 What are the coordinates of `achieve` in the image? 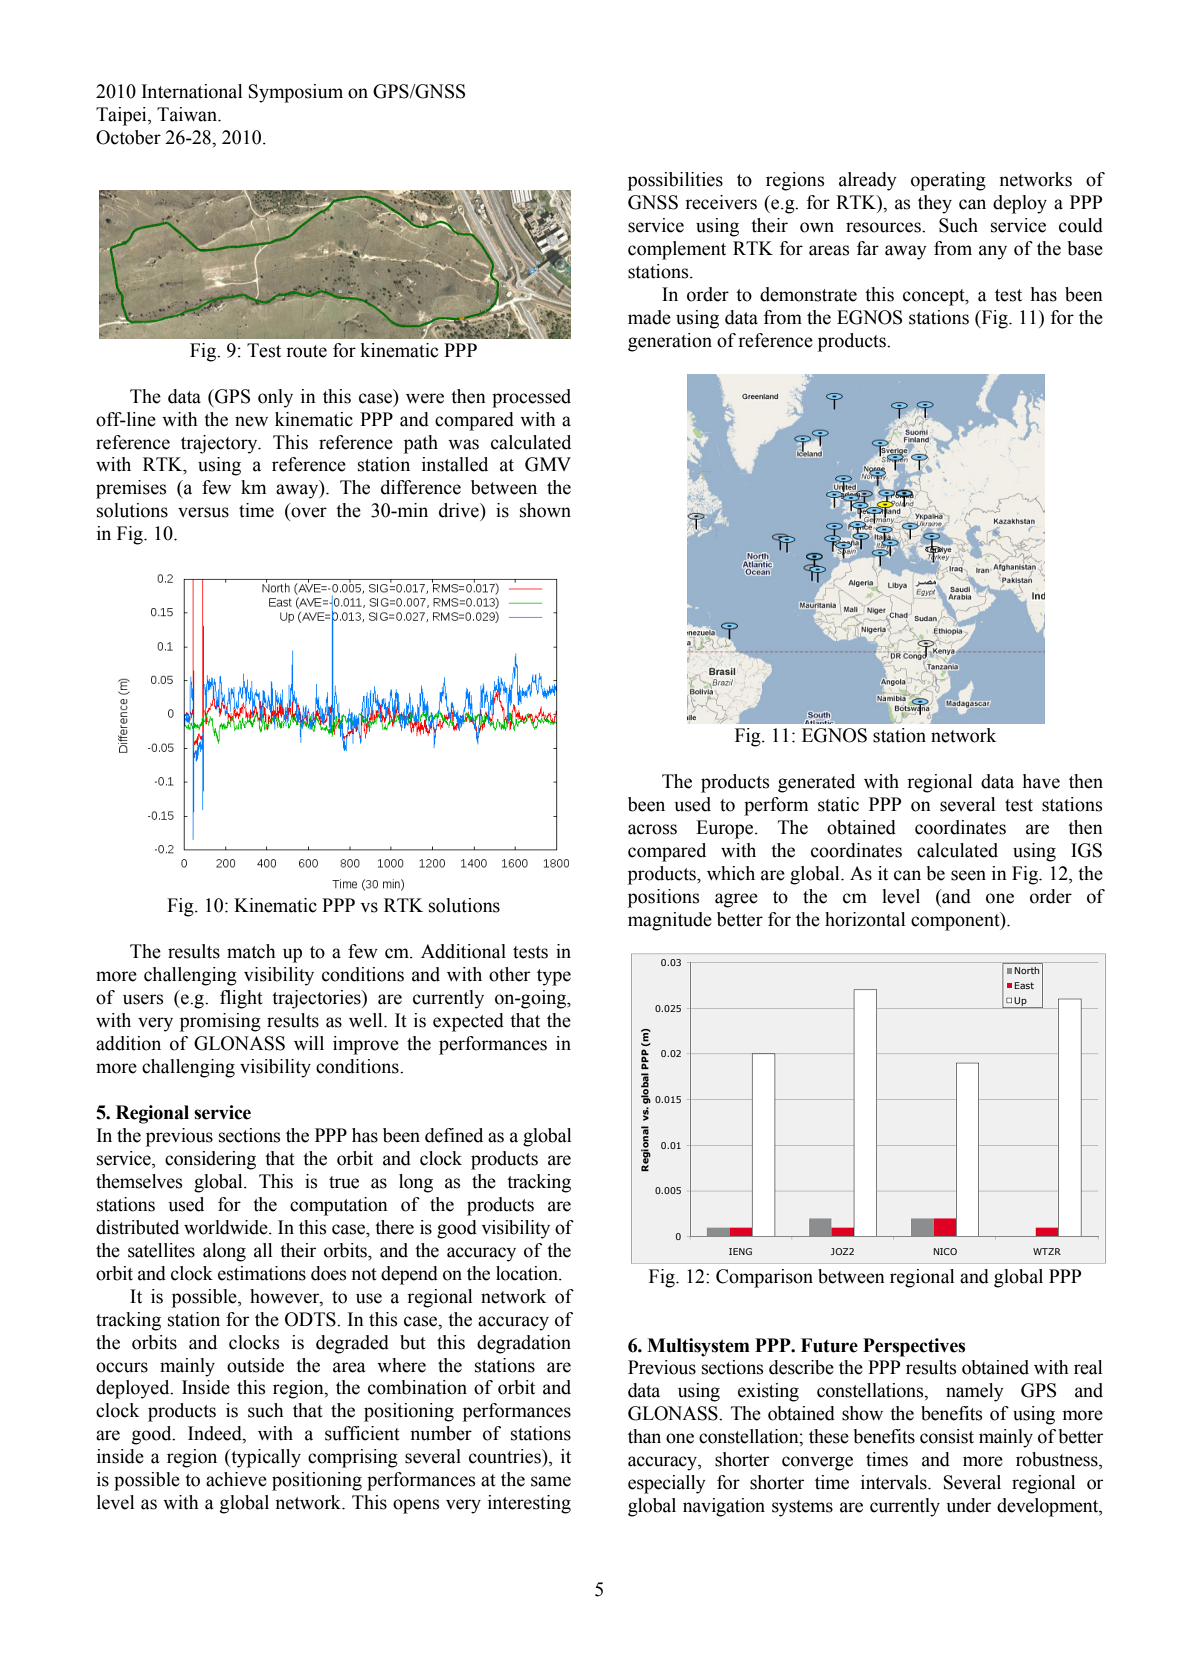 It's located at (236, 1479).
